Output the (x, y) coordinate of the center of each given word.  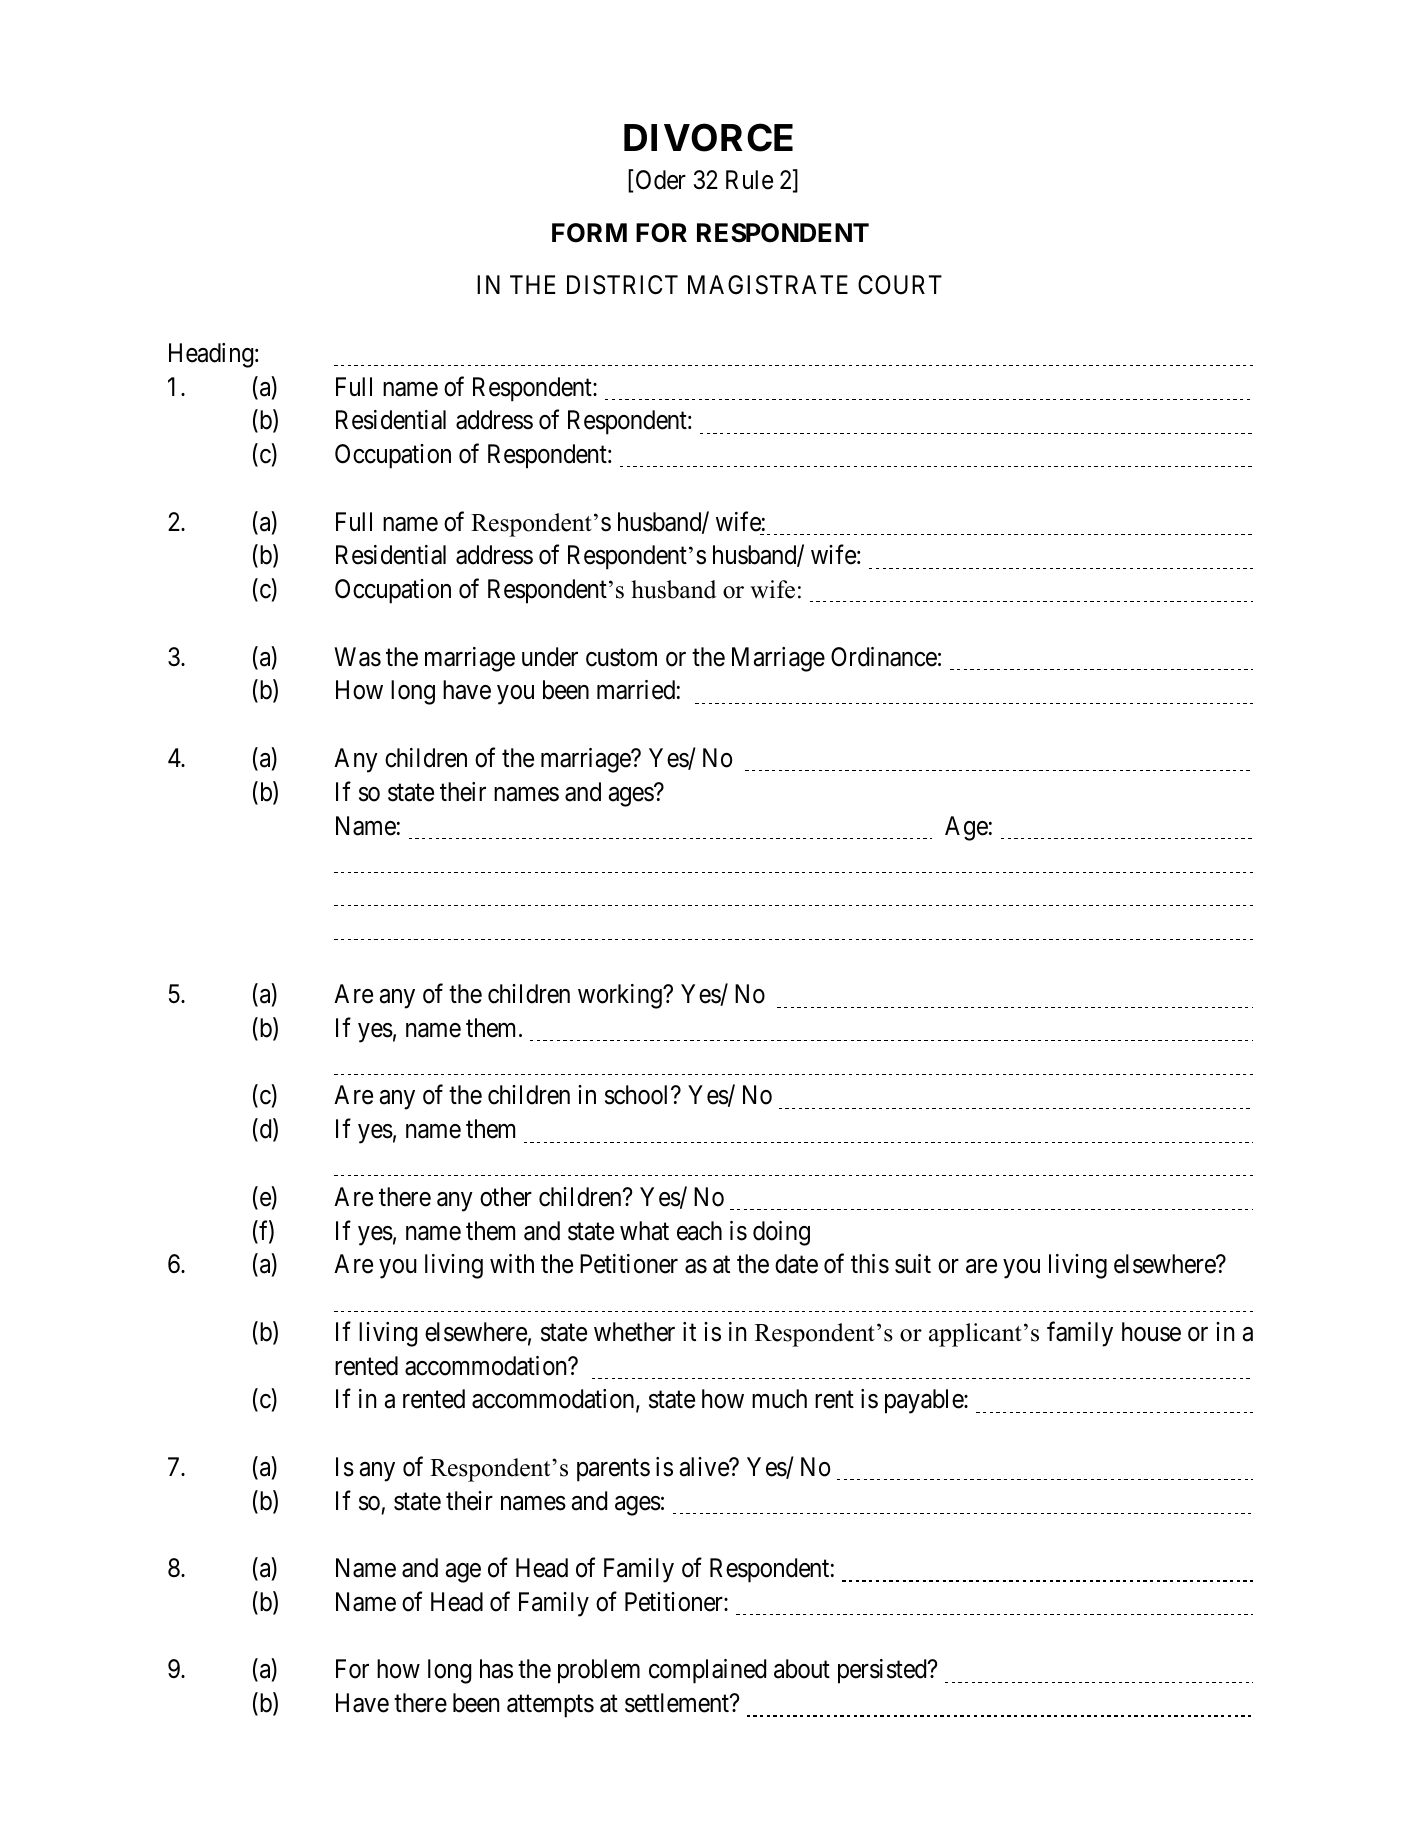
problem (599, 1671)
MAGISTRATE (768, 285)
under (550, 657)
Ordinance (884, 657)
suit (913, 1264)
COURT (900, 285)
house (1151, 1332)
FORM (589, 233)
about (802, 1669)
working (621, 996)
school (638, 1095)
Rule (749, 180)
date (796, 1264)
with (512, 1263)
